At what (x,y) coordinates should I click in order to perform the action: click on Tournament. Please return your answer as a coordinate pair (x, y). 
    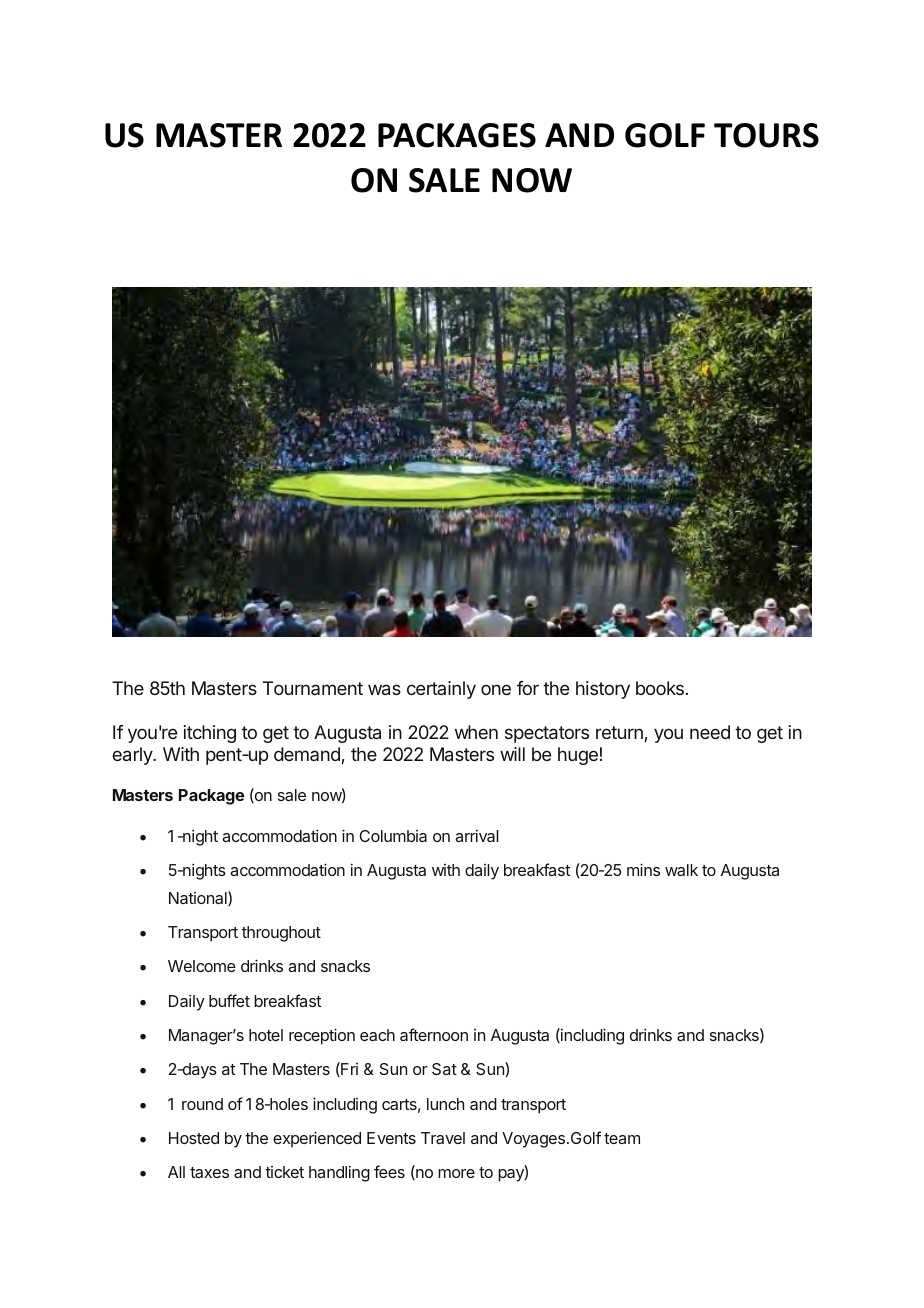
    Looking at the image, I should click on (313, 688).
